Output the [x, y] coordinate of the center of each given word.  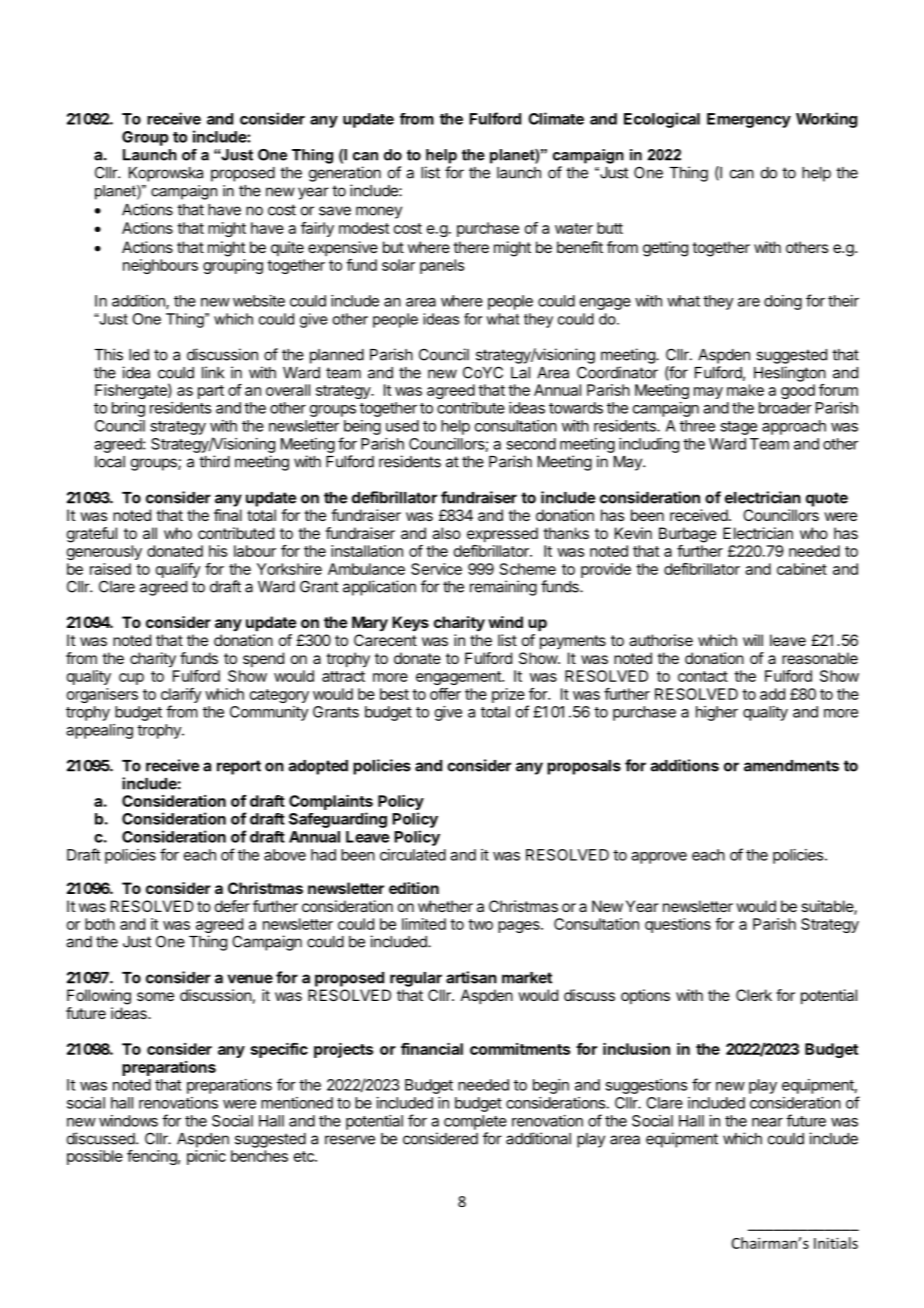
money [379, 212]
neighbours [160, 266]
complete [475, 1122]
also [446, 533]
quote [827, 499]
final [228, 515]
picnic [206, 1157]
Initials [836, 1243]
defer [232, 906]
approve [659, 858]
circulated [413, 855]
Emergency [749, 120]
